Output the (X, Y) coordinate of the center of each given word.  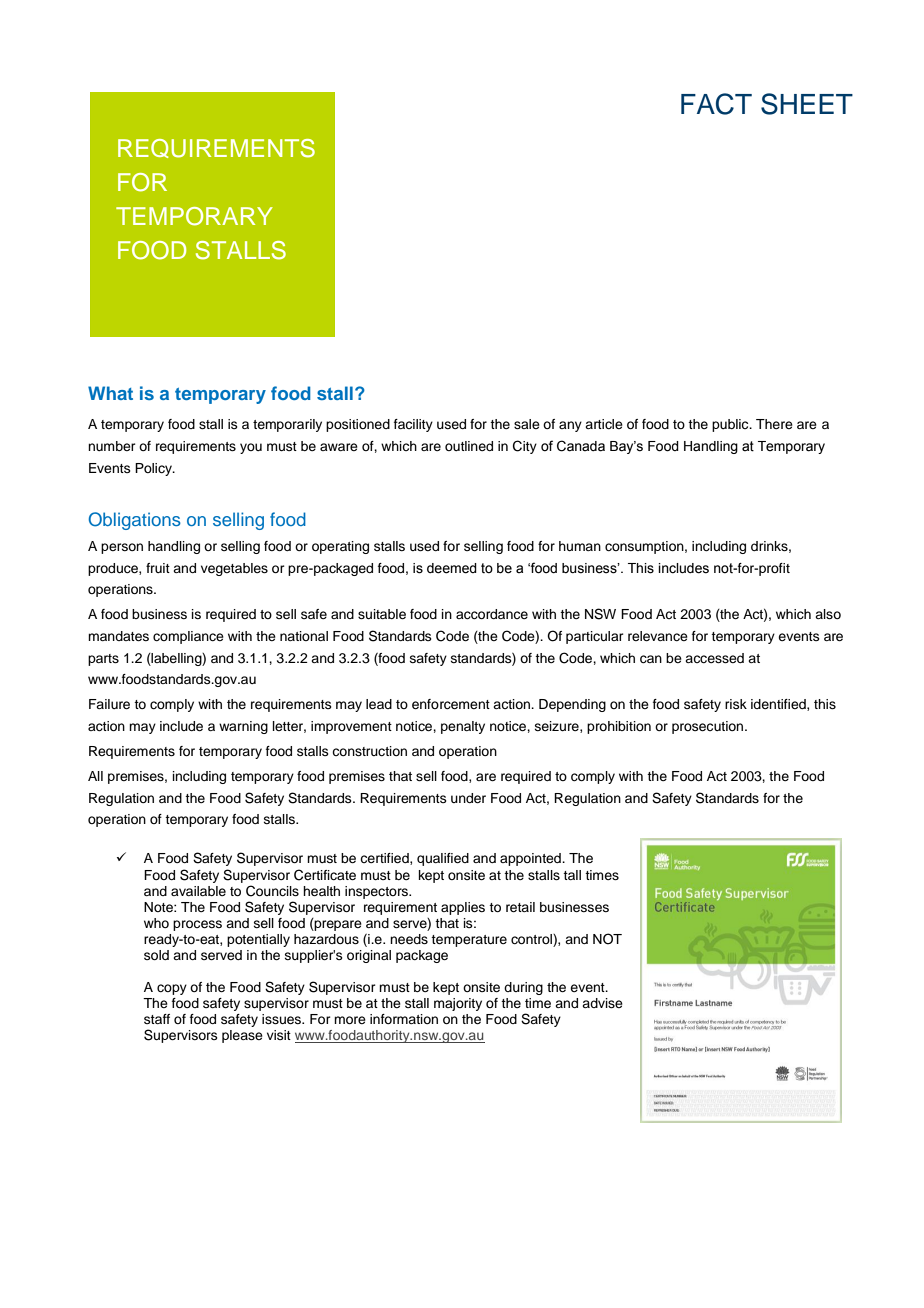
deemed (452, 568)
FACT (716, 104)
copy (172, 989)
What (110, 393)
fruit (158, 568)
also (828, 614)
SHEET (807, 104)
